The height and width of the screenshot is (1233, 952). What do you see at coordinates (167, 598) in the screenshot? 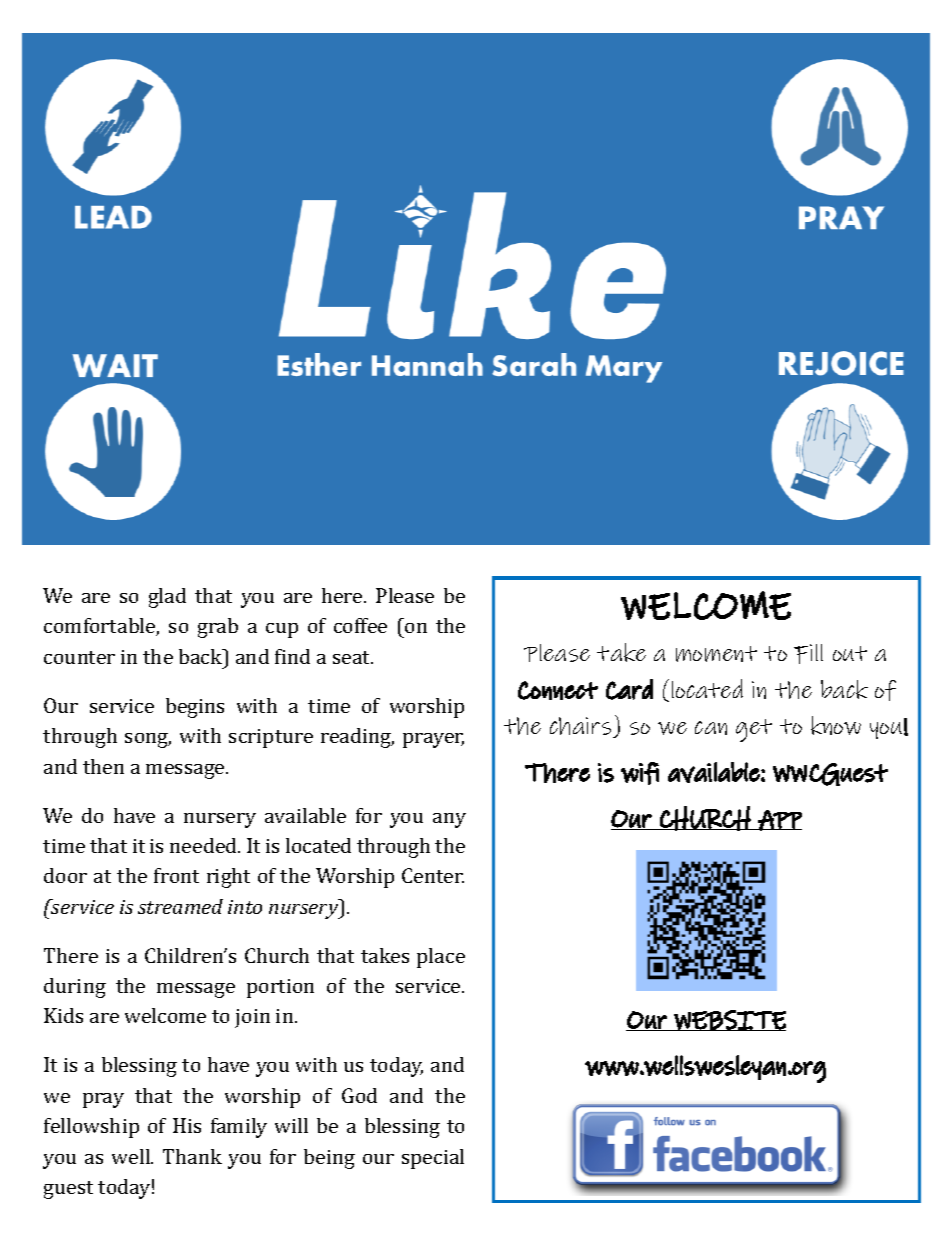
I see `glad` at bounding box center [167, 598].
